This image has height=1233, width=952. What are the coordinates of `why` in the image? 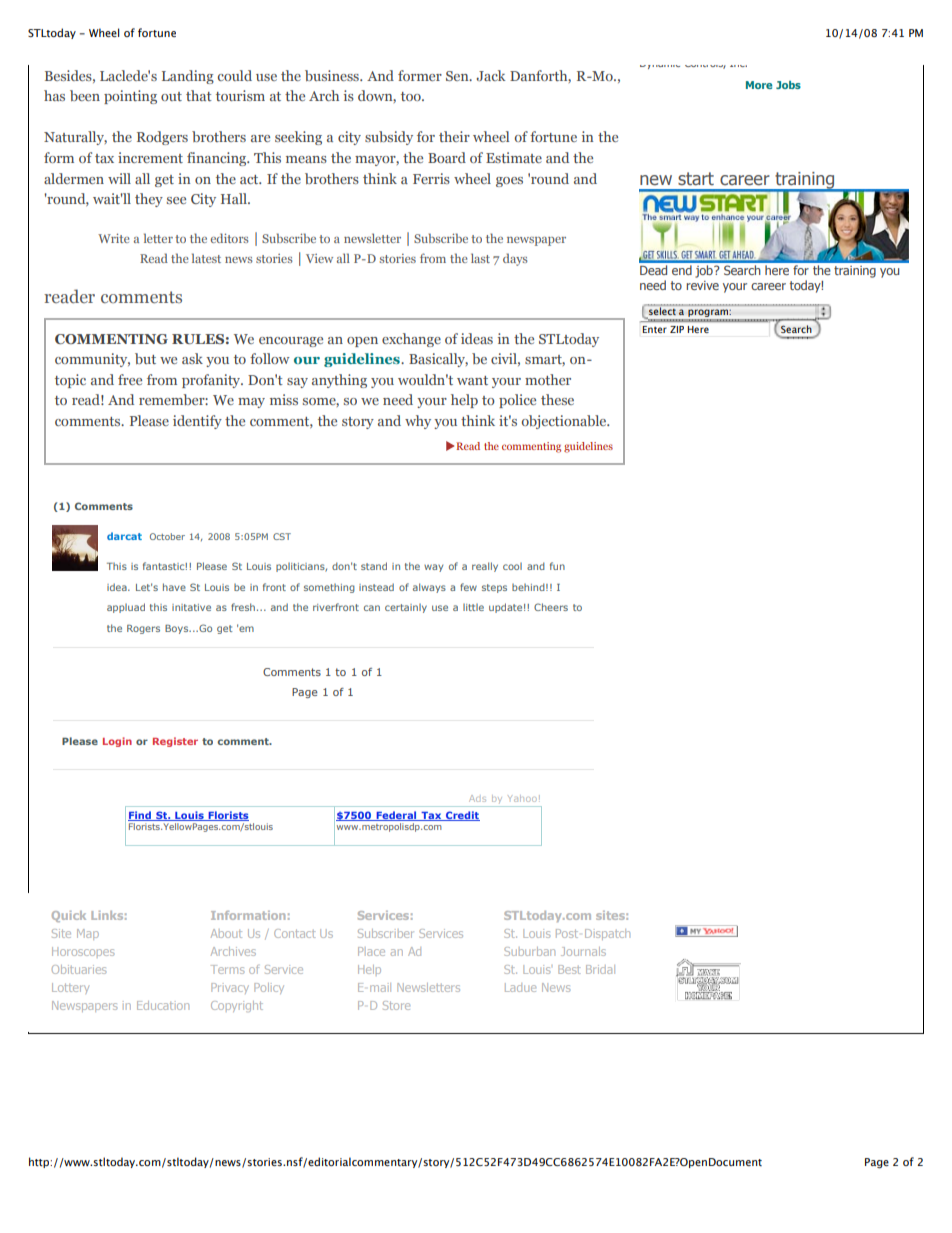 It's located at (418, 422).
